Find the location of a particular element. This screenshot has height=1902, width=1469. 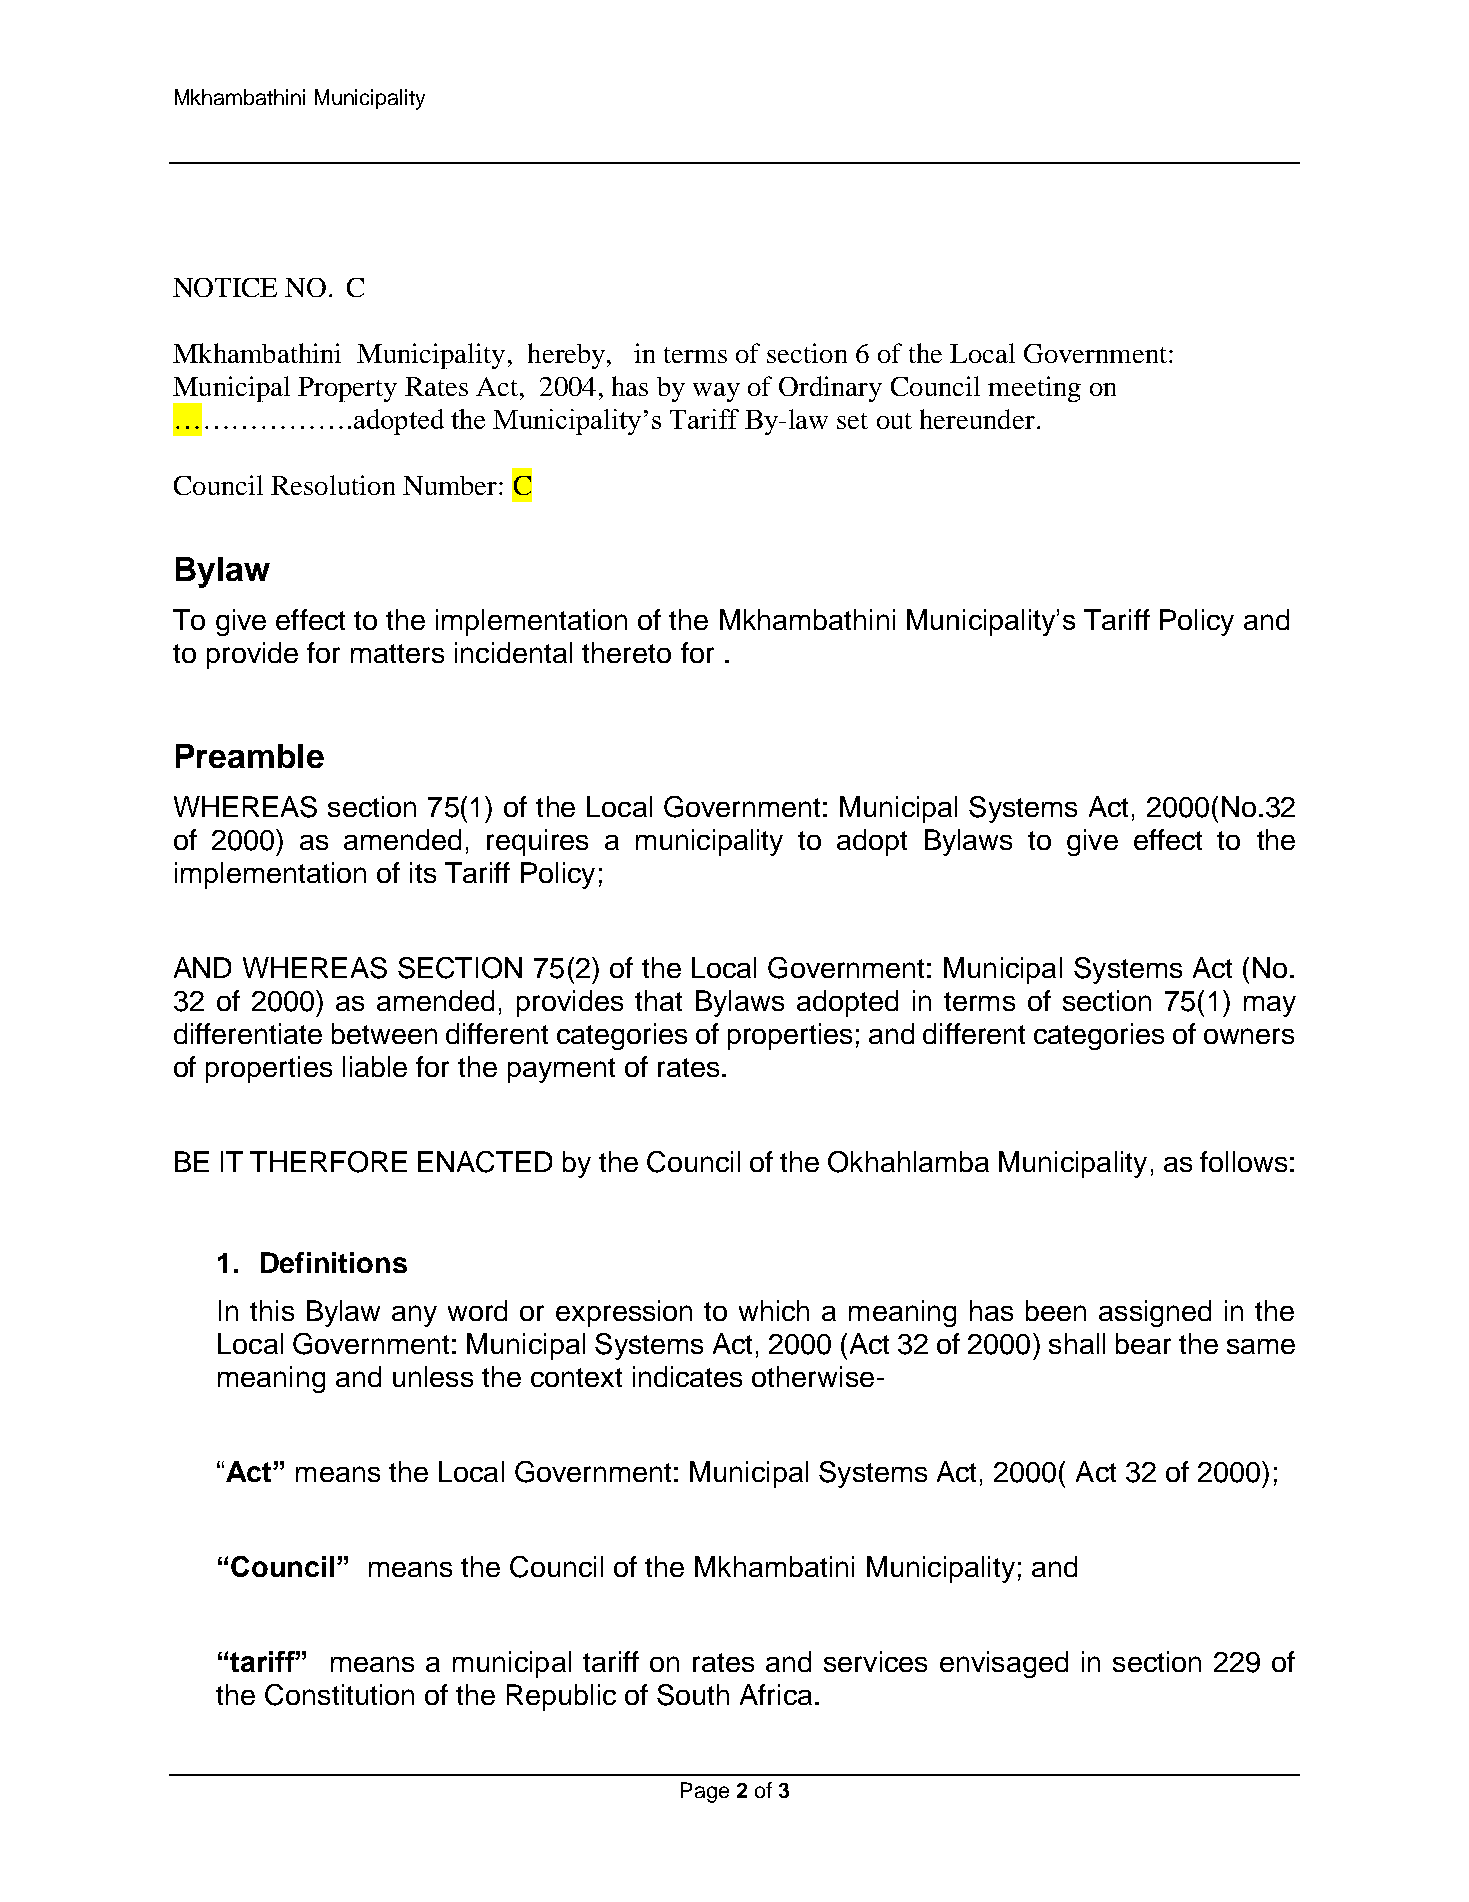

Constitution is located at coordinates (339, 1695).
